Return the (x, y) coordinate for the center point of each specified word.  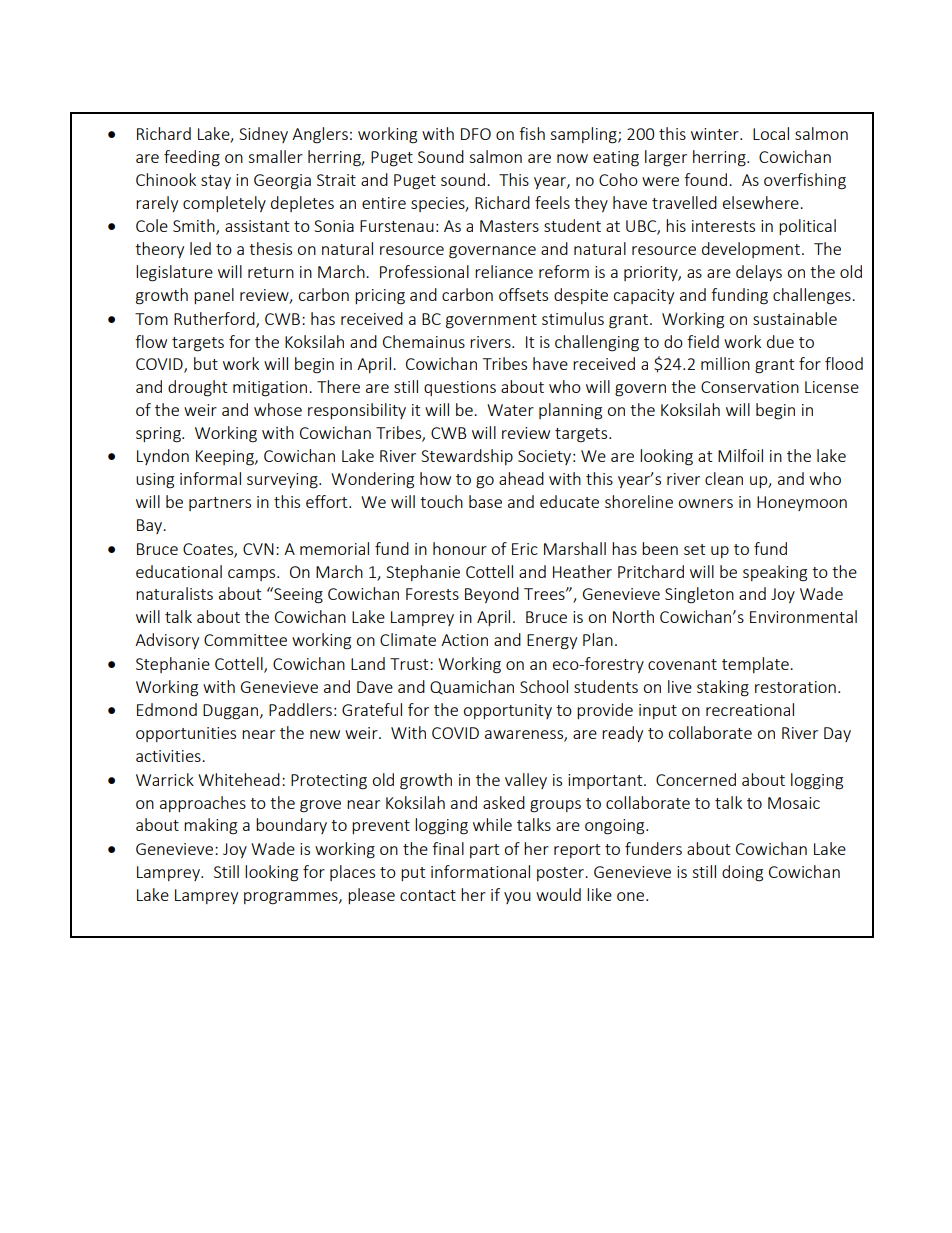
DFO (476, 134)
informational (480, 871)
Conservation (750, 387)
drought (197, 388)
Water (510, 410)
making (210, 826)
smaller (275, 156)
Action (464, 640)
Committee (245, 640)
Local (771, 133)
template (756, 665)
